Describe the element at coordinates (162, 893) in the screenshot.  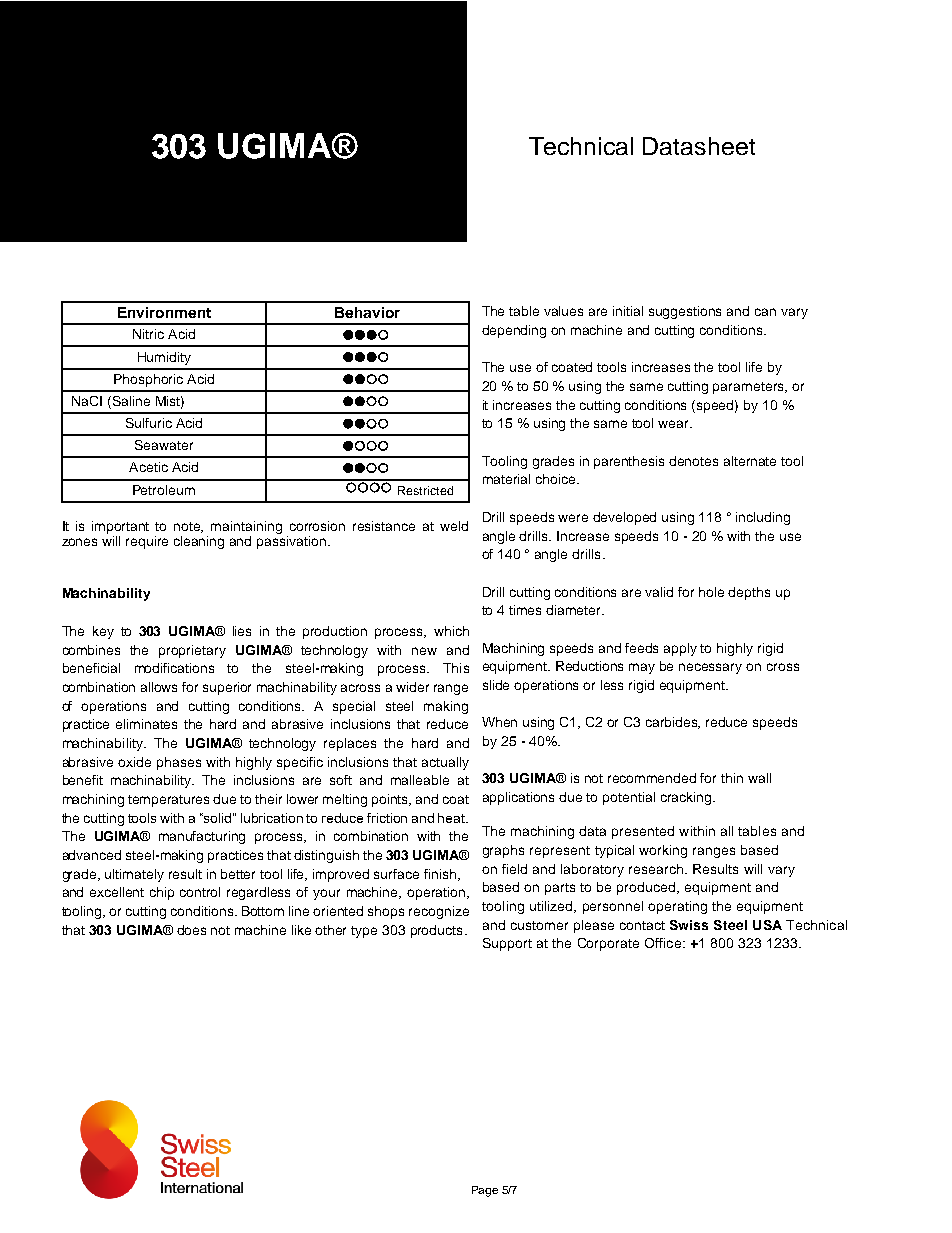
I see `chip` at that location.
